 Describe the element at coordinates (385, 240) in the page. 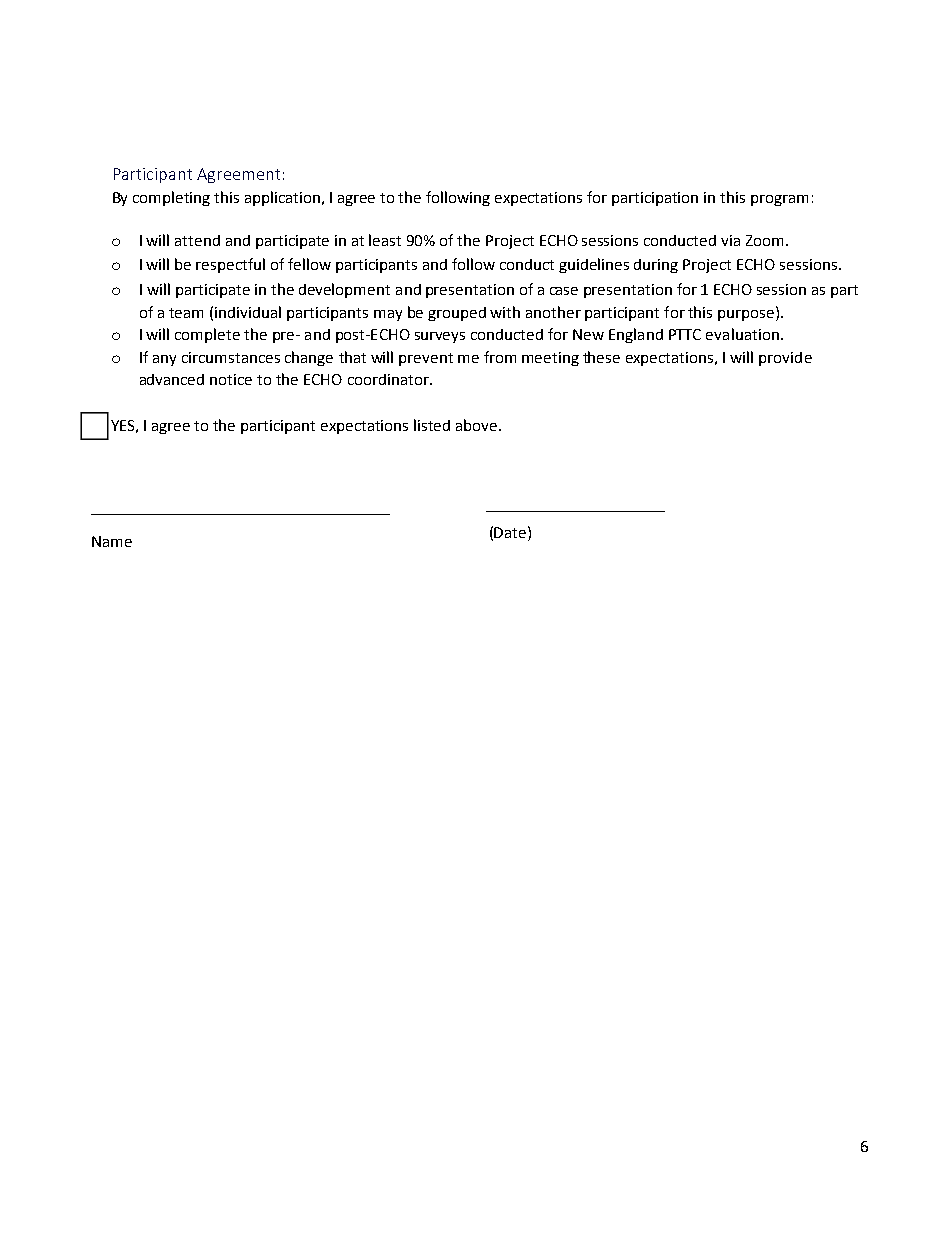

I see `least` at that location.
